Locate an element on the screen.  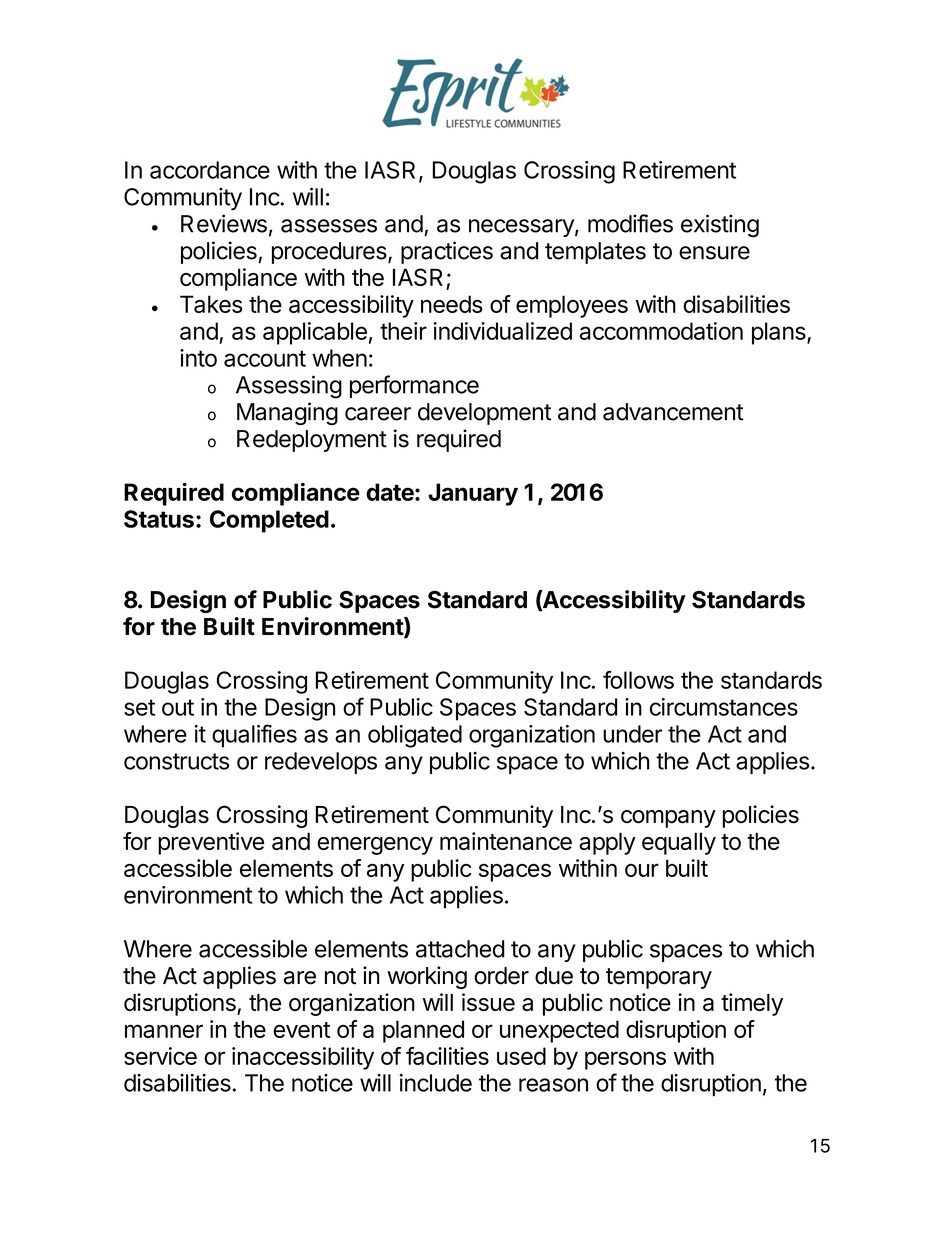
Completed is located at coordinates (269, 521).
